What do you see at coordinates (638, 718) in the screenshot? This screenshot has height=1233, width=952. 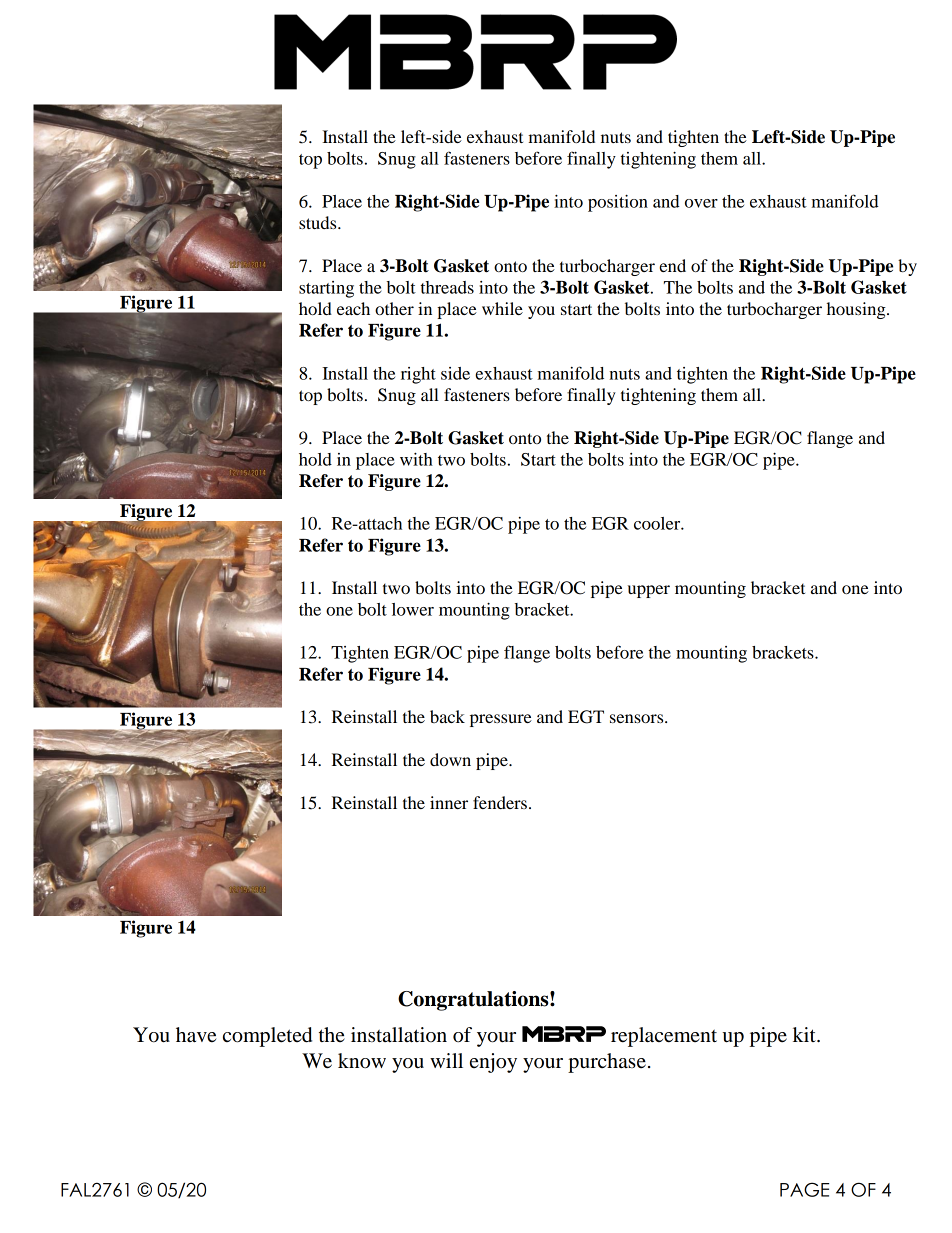 I see `sensors` at bounding box center [638, 718].
